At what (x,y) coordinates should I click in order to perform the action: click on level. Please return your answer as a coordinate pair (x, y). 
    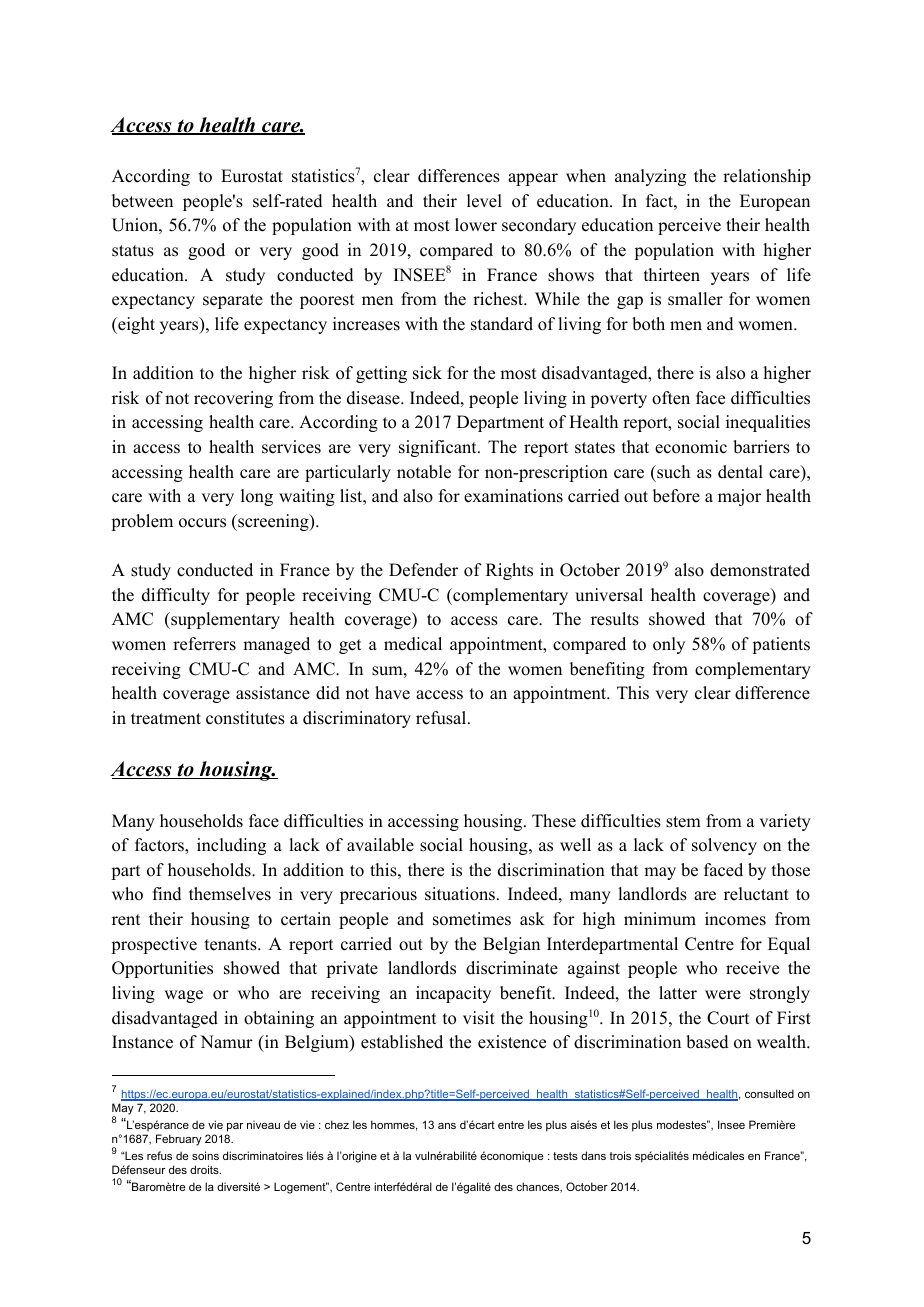
    Looking at the image, I should click on (484, 201).
